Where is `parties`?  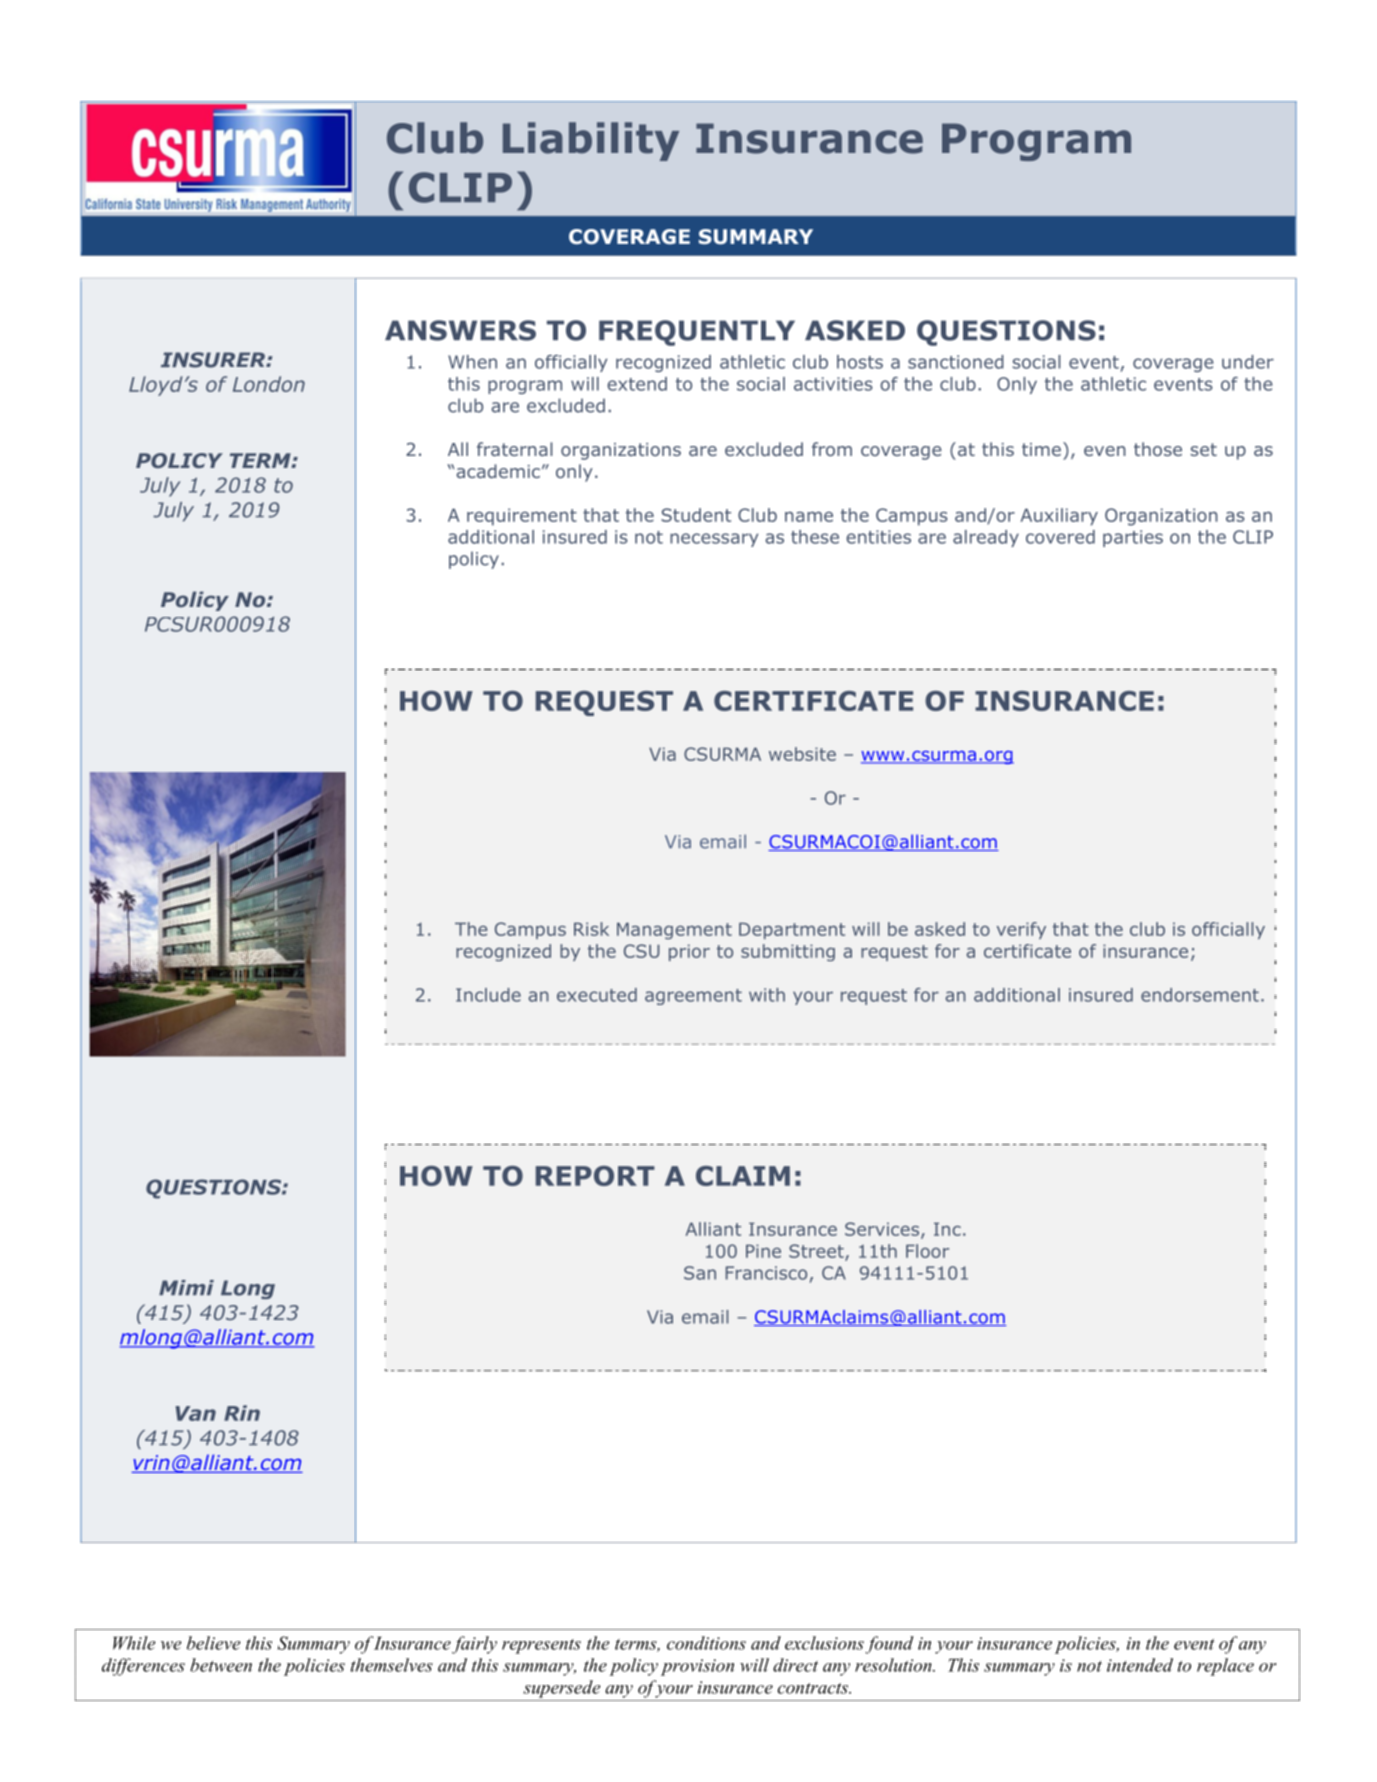 parties is located at coordinates (1133, 538).
